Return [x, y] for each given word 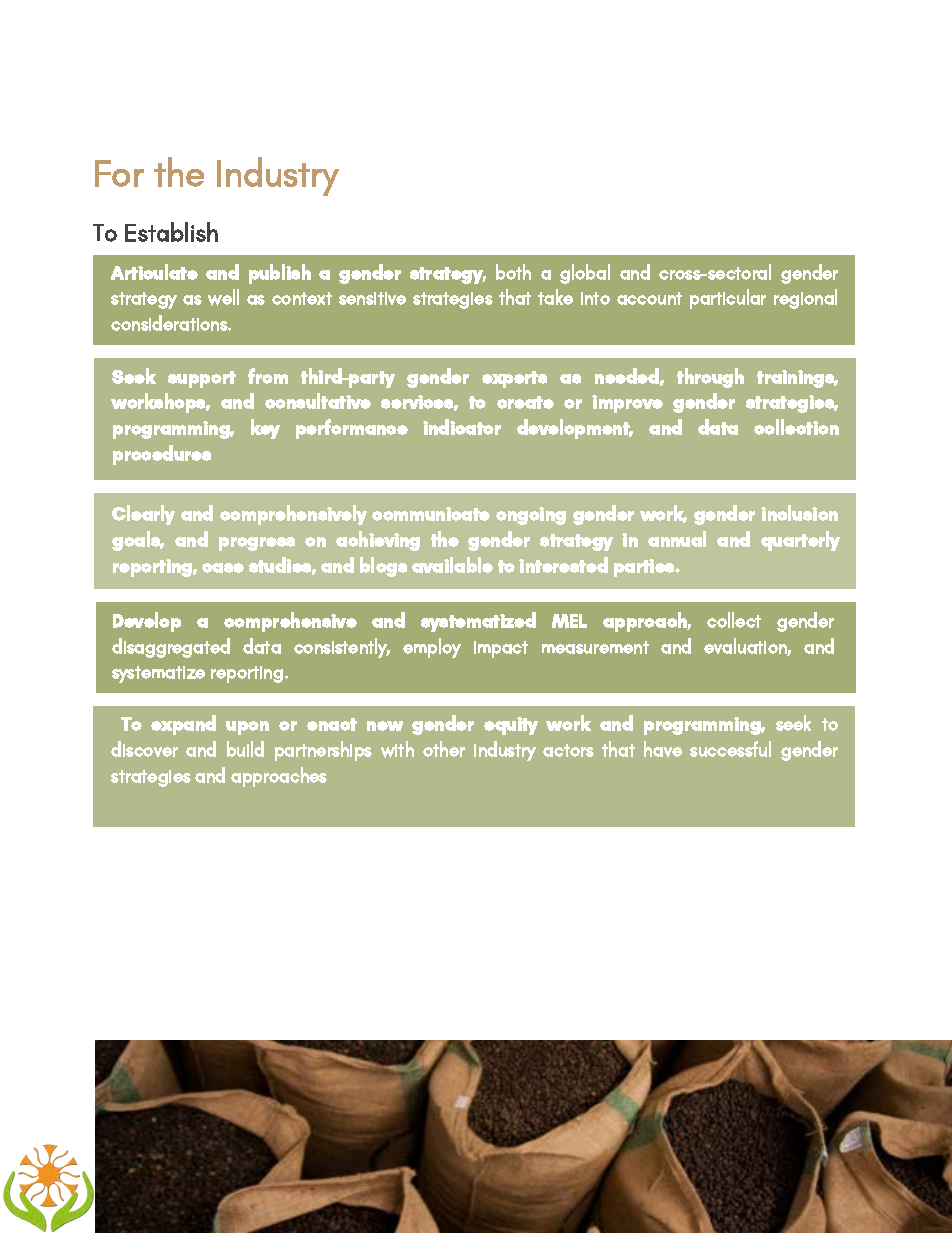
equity [511, 726]
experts [514, 379]
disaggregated [171, 648]
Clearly [143, 515]
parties [645, 568]
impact [501, 649]
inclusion [799, 513]
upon [247, 728]
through [710, 378]
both [513, 272]
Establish [171, 232]
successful [730, 749]
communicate [431, 514]
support [202, 379]
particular [728, 299]
